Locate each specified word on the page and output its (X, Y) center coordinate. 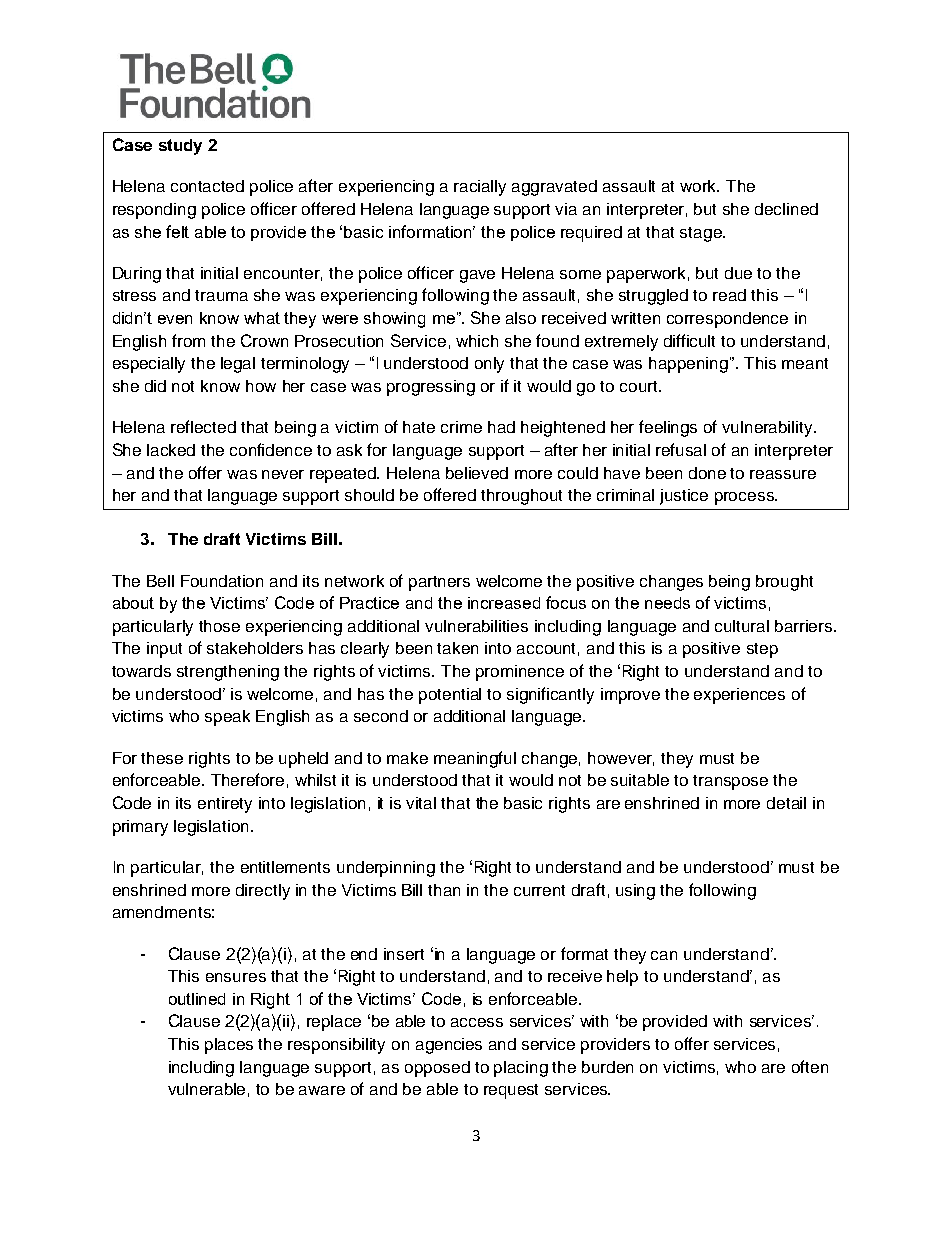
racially (480, 188)
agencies (449, 1046)
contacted (207, 186)
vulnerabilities (476, 626)
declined (786, 209)
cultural (742, 626)
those (219, 626)
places (229, 1046)
